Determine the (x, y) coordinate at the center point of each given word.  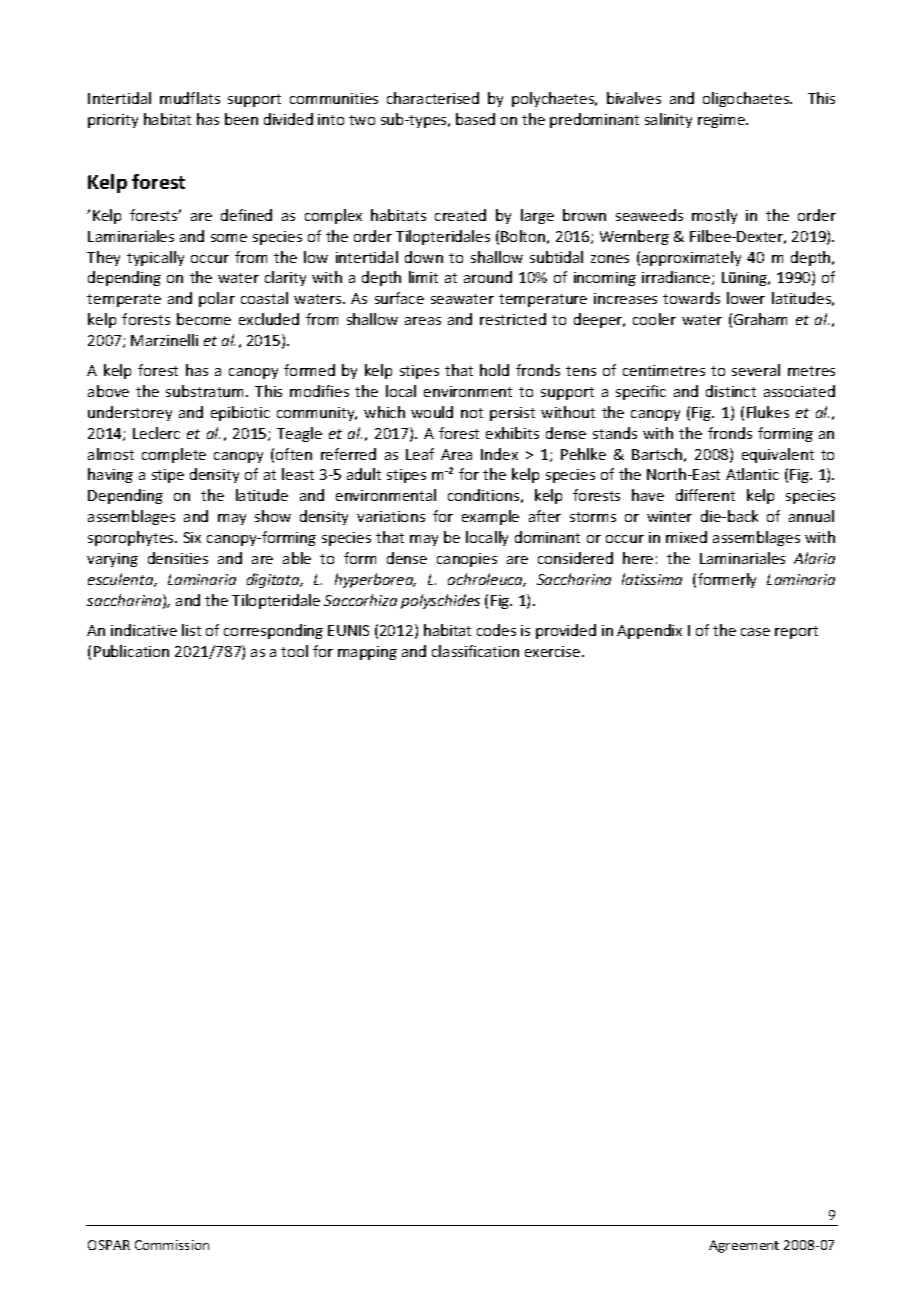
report (796, 632)
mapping (367, 653)
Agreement (744, 1246)
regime (723, 121)
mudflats (190, 98)
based (475, 119)
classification (475, 651)
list (191, 630)
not (472, 413)
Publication (131, 651)
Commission (172, 1245)
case (755, 632)
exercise (554, 651)
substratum (206, 391)
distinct (731, 391)
